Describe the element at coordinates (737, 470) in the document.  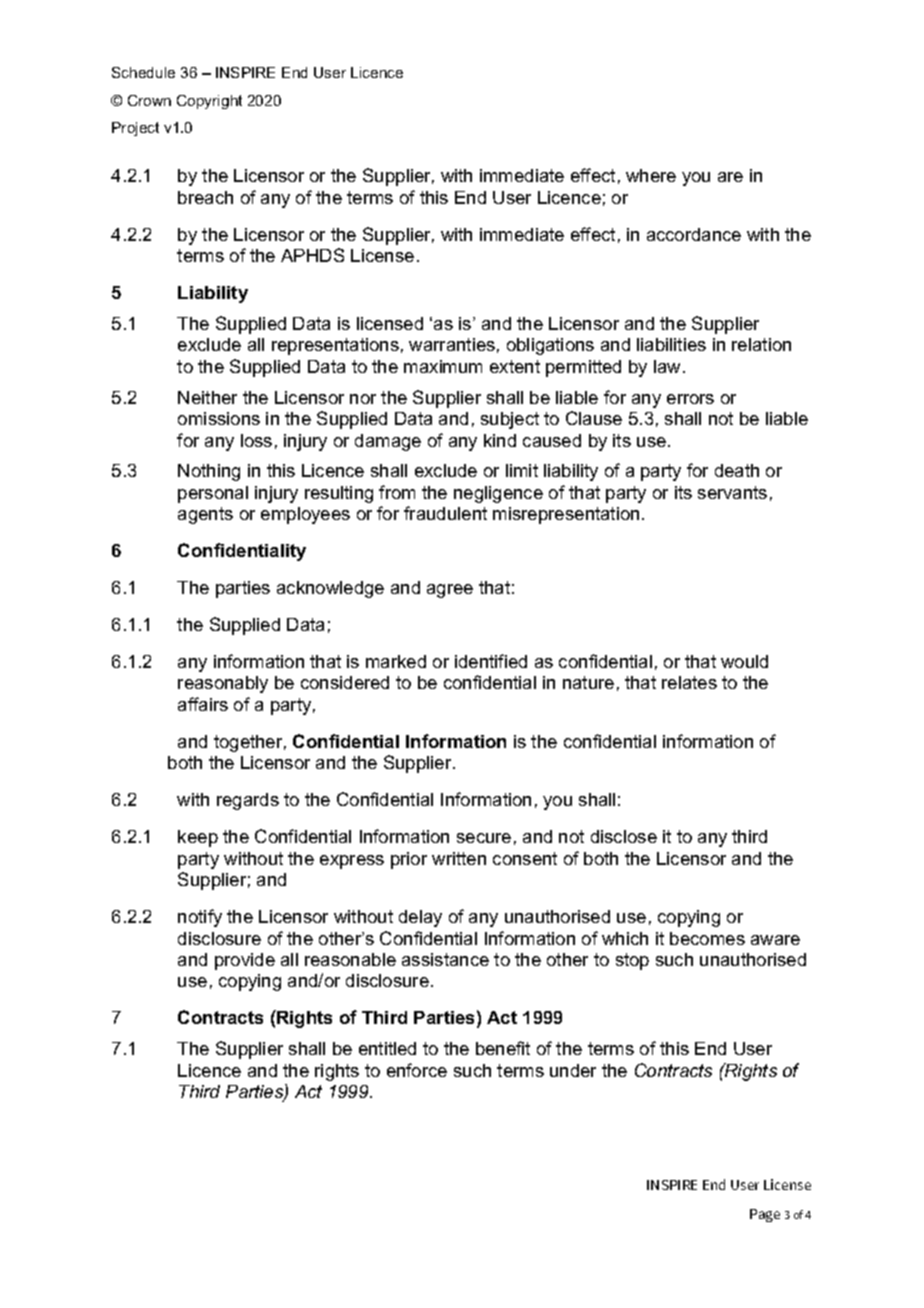
I see `death` at that location.
